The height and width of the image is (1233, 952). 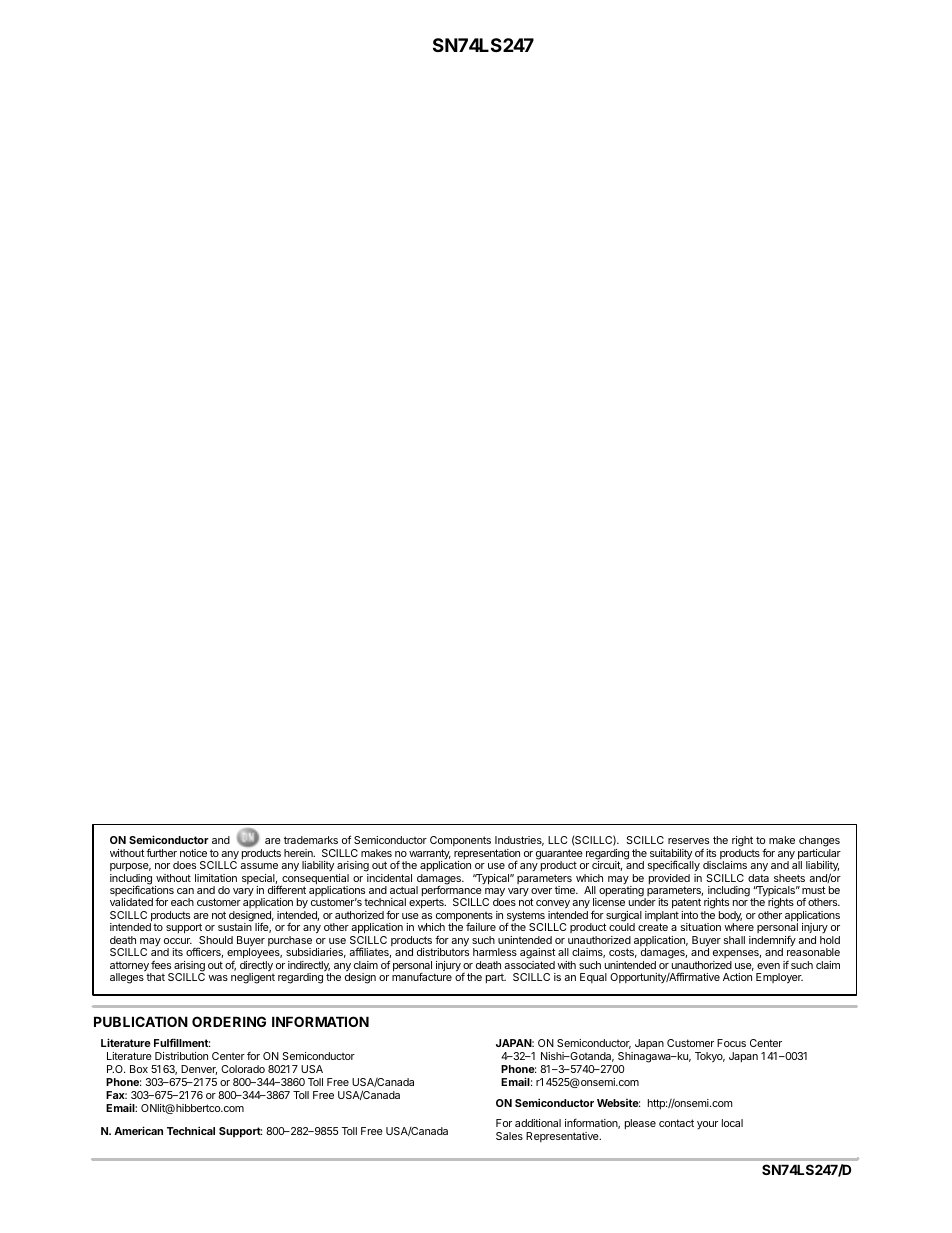 I want to click on reserves, so click(x=688, y=841).
